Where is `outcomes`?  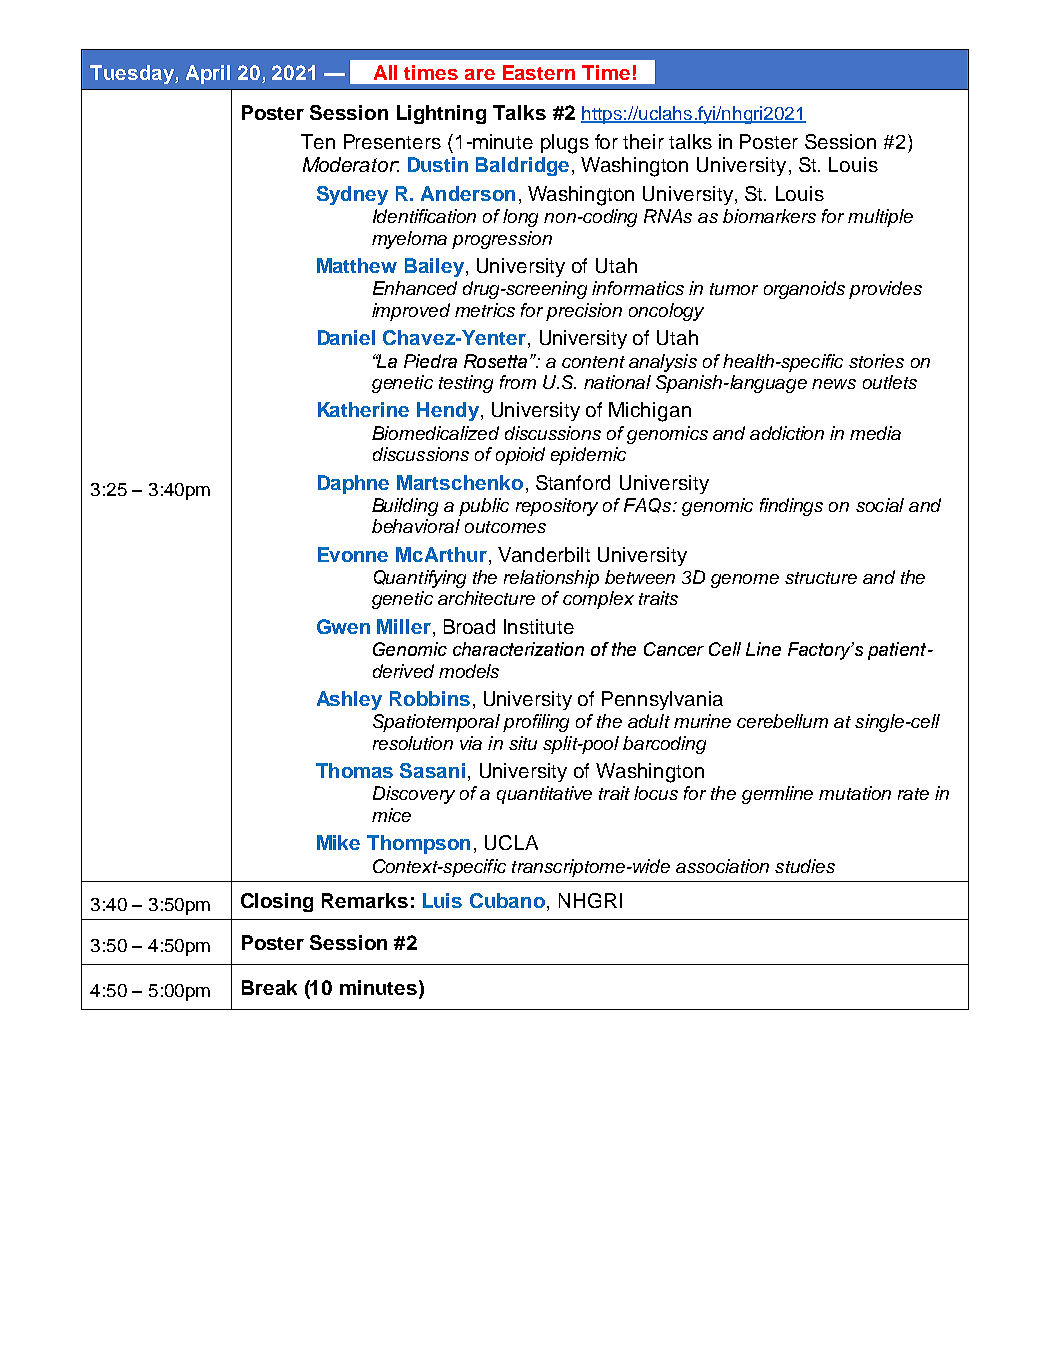 outcomes is located at coordinates (505, 527).
